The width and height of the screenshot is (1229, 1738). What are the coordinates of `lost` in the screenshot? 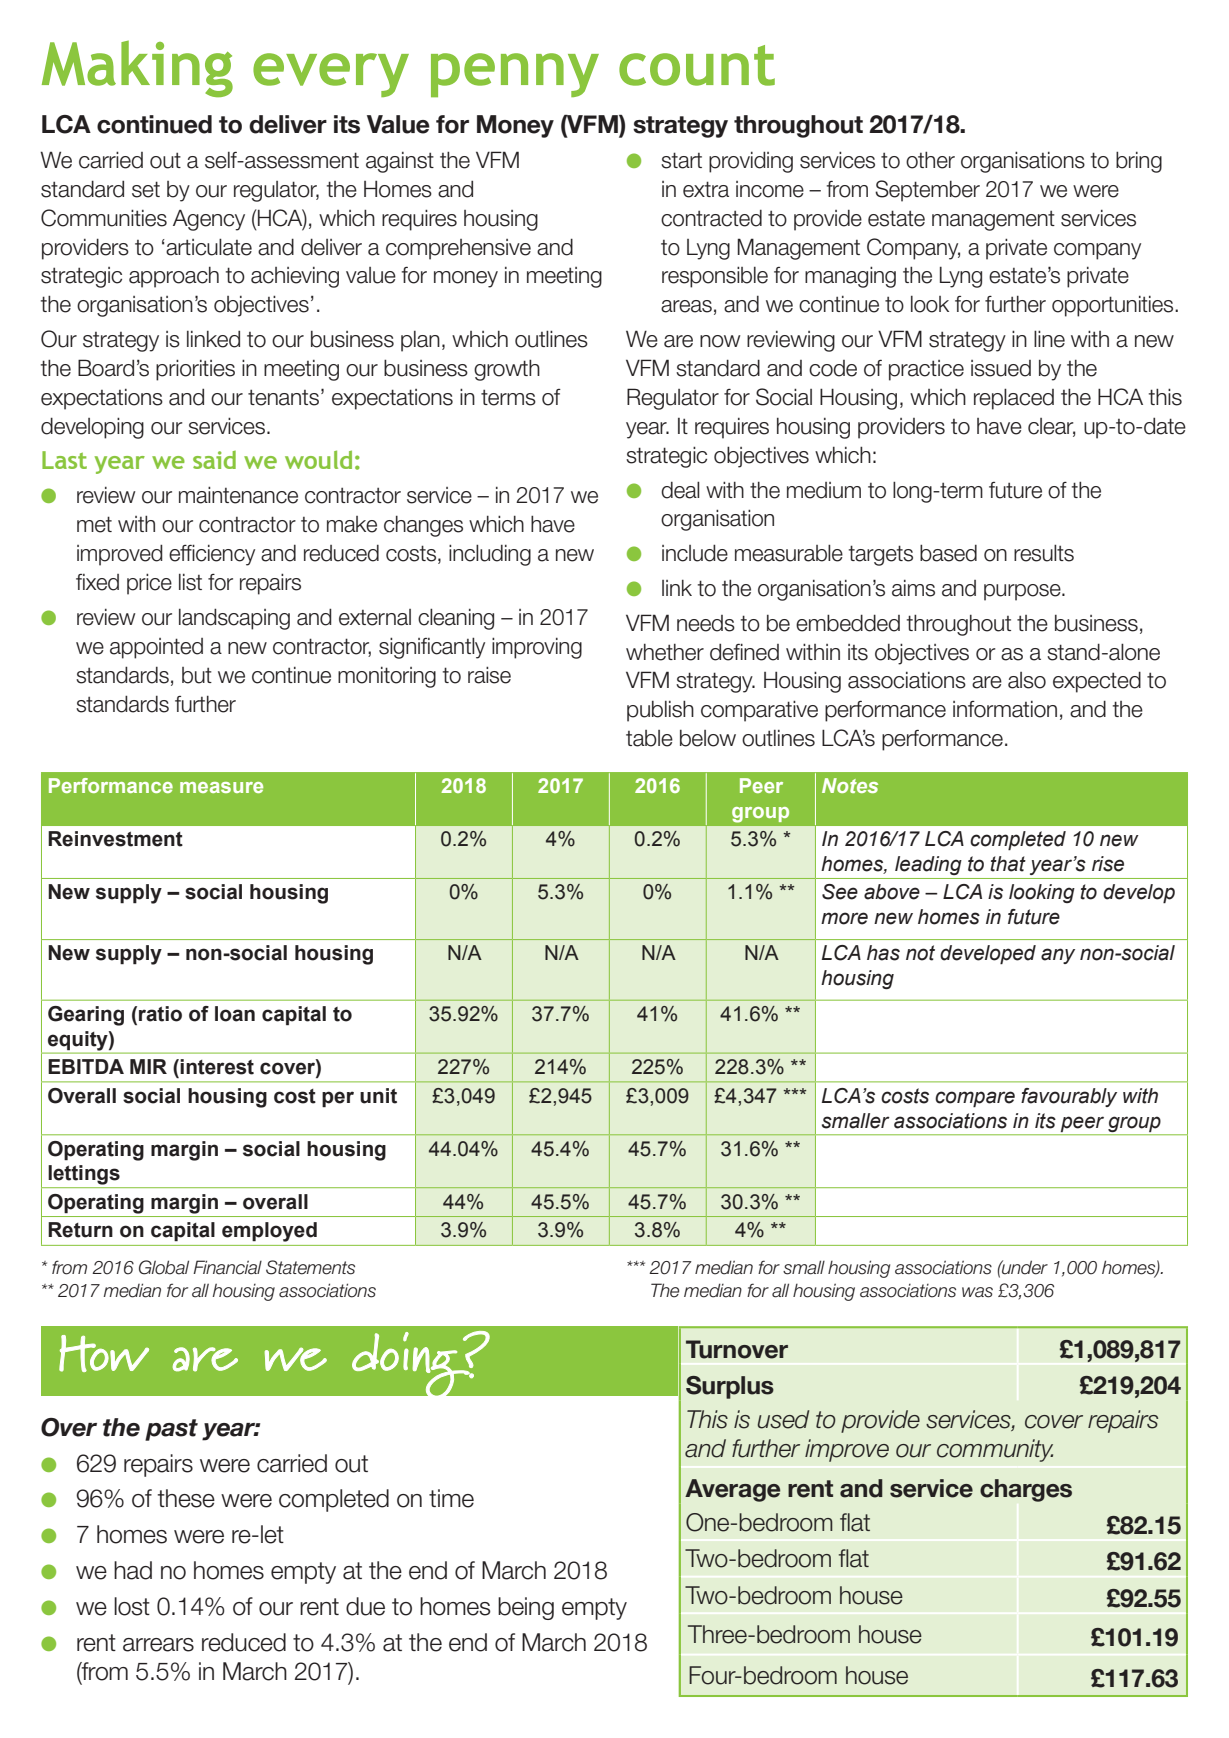 It's located at (132, 1606).
